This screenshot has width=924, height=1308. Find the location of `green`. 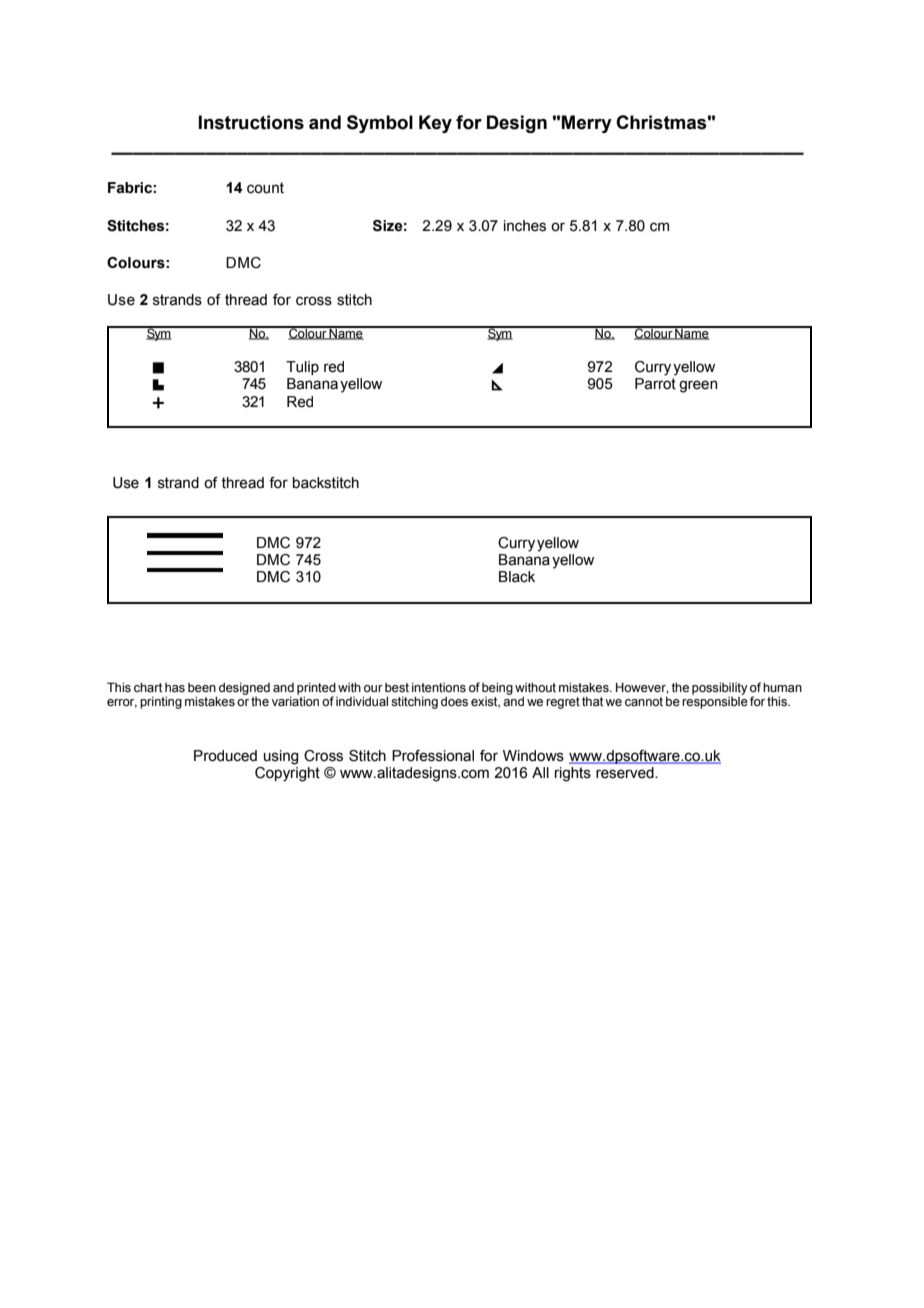

green is located at coordinates (698, 386).
